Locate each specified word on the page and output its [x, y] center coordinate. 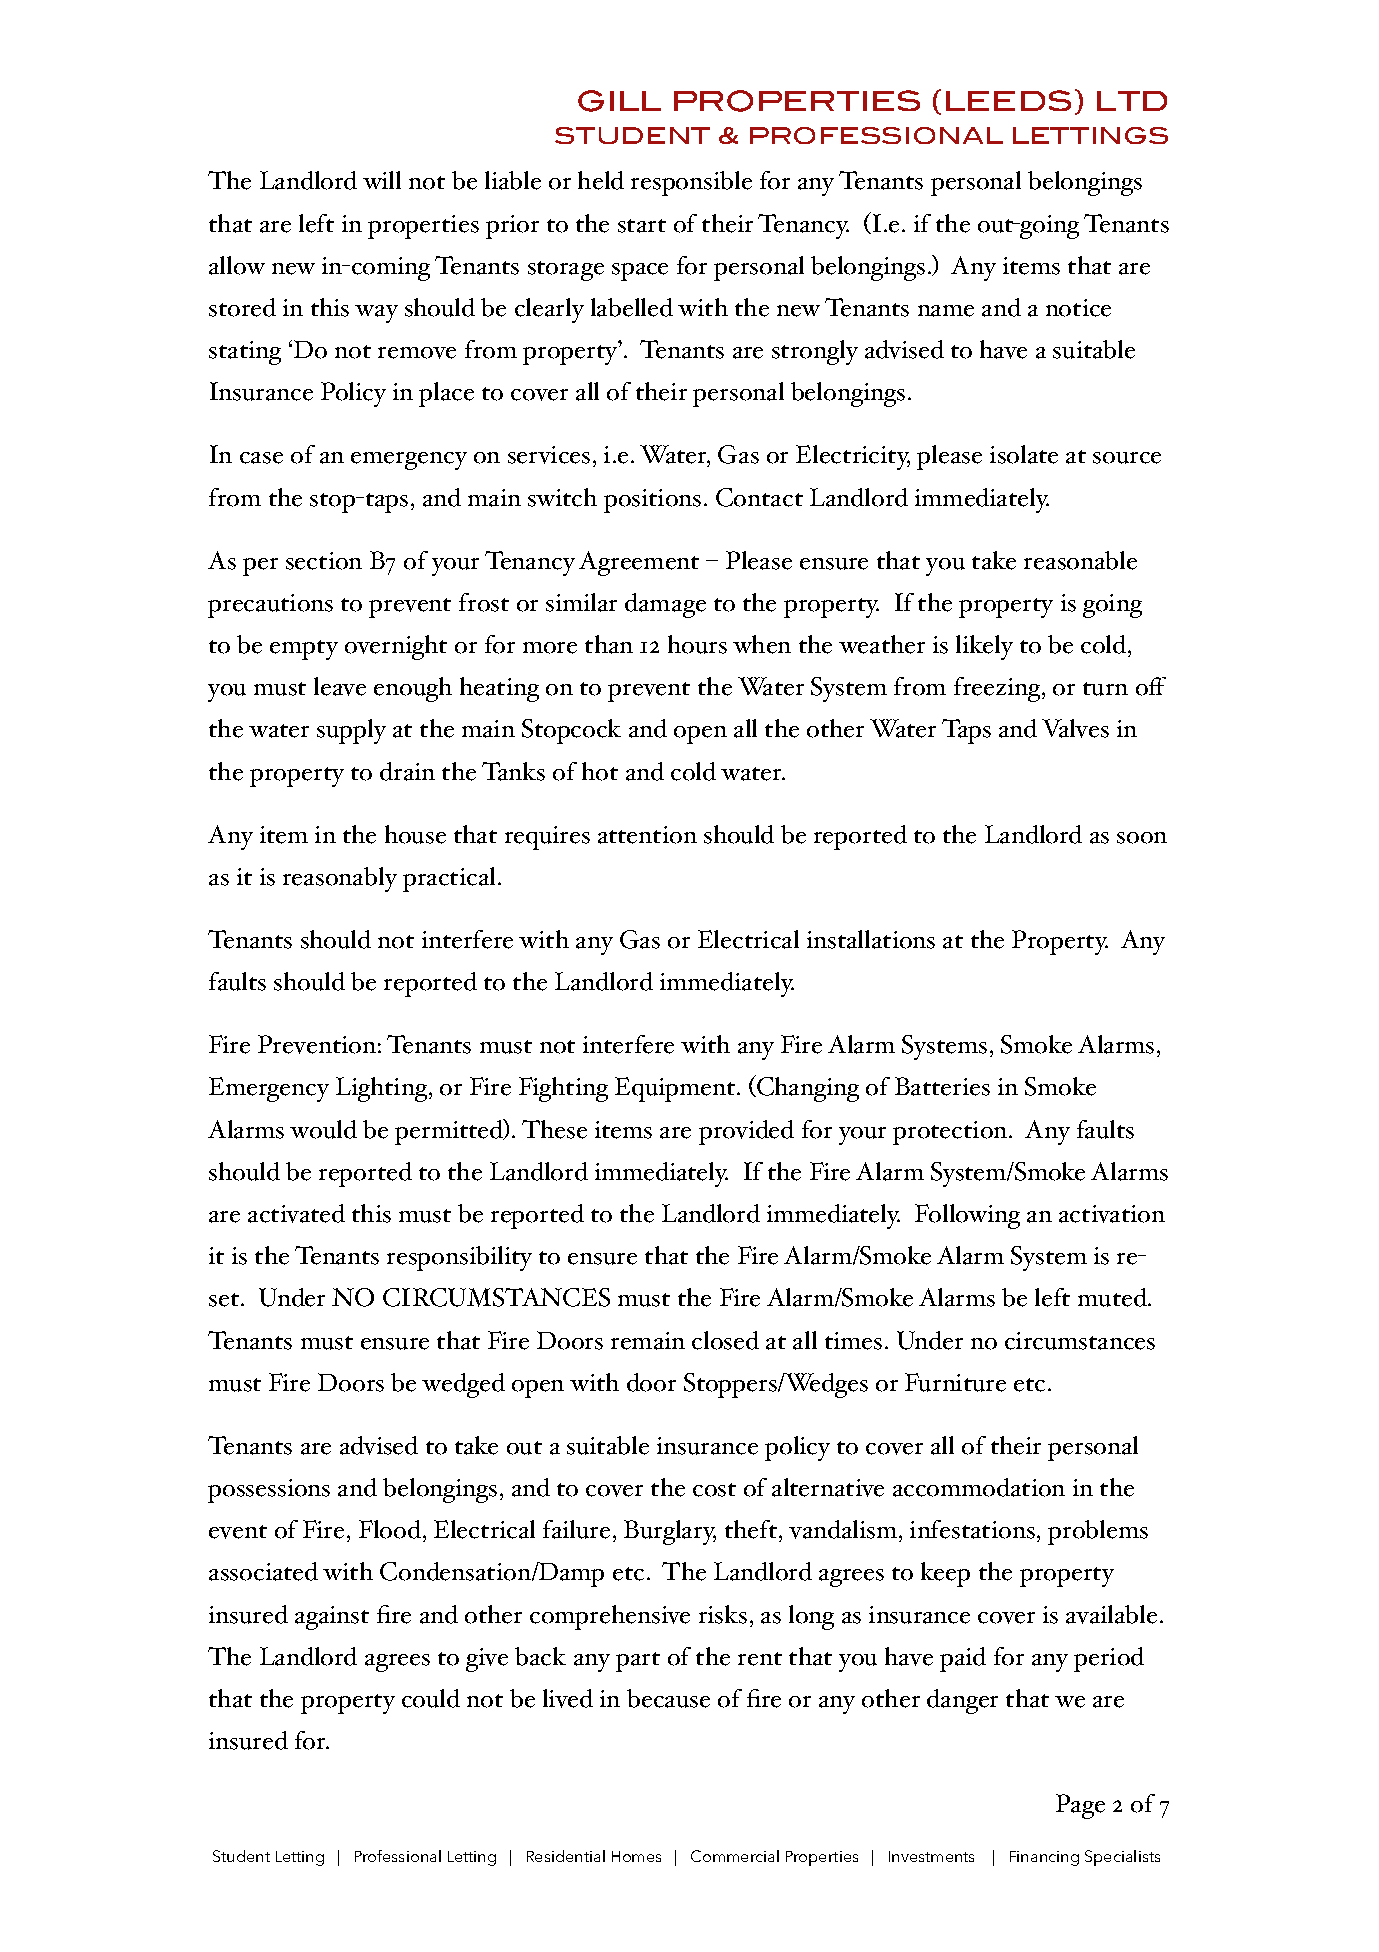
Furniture [955, 1382]
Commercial [735, 1856]
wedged [463, 1385]
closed [725, 1340]
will [382, 180]
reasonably [340, 879]
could [431, 1698]
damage [665, 605]
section [324, 561]
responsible [691, 183]
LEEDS [1008, 100]
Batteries [942, 1086]
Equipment [676, 1089]
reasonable [1080, 560]
